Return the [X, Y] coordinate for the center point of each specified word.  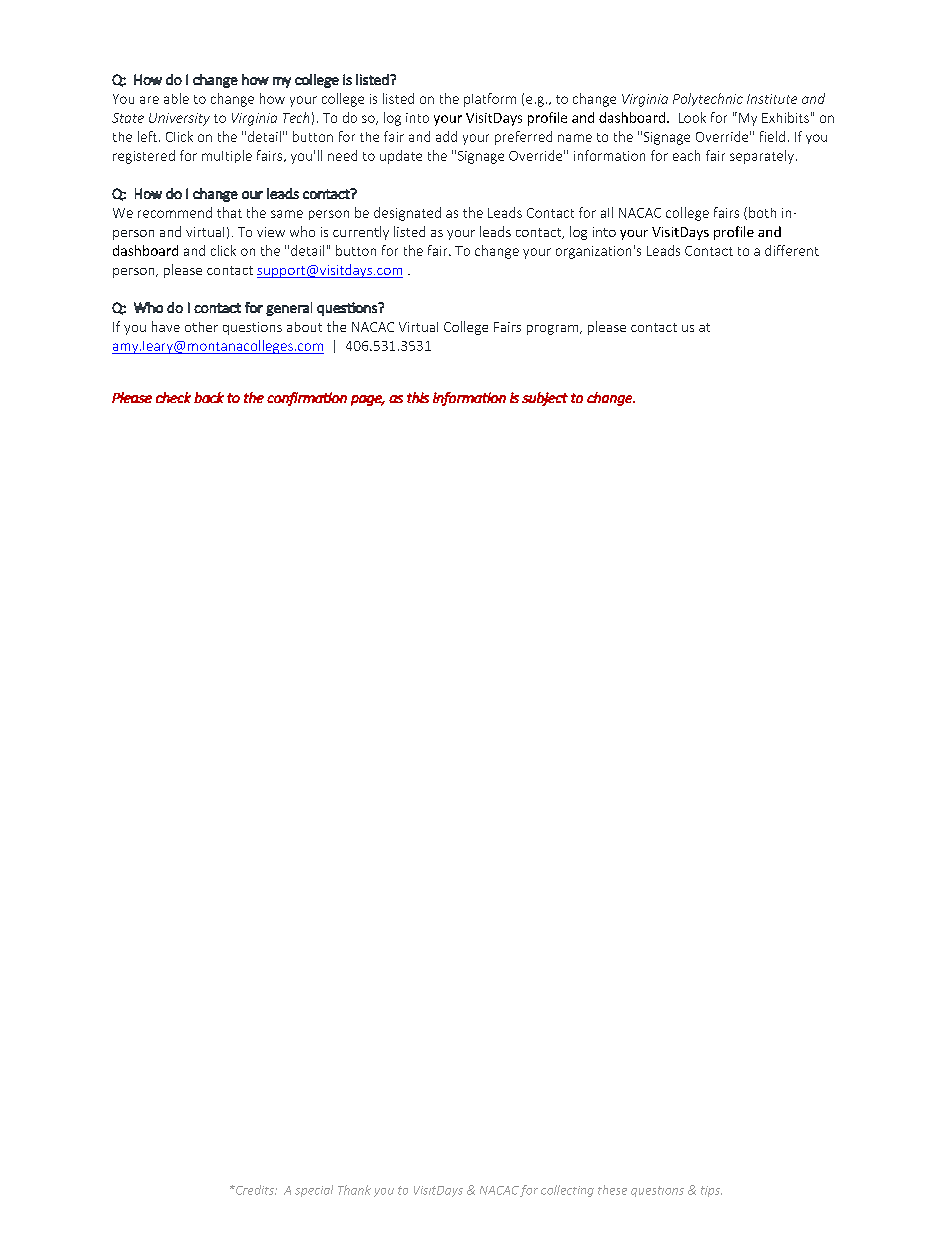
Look [692, 117]
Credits [255, 1190]
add [446, 136]
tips [711, 1191]
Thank [354, 1190]
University [179, 119]
